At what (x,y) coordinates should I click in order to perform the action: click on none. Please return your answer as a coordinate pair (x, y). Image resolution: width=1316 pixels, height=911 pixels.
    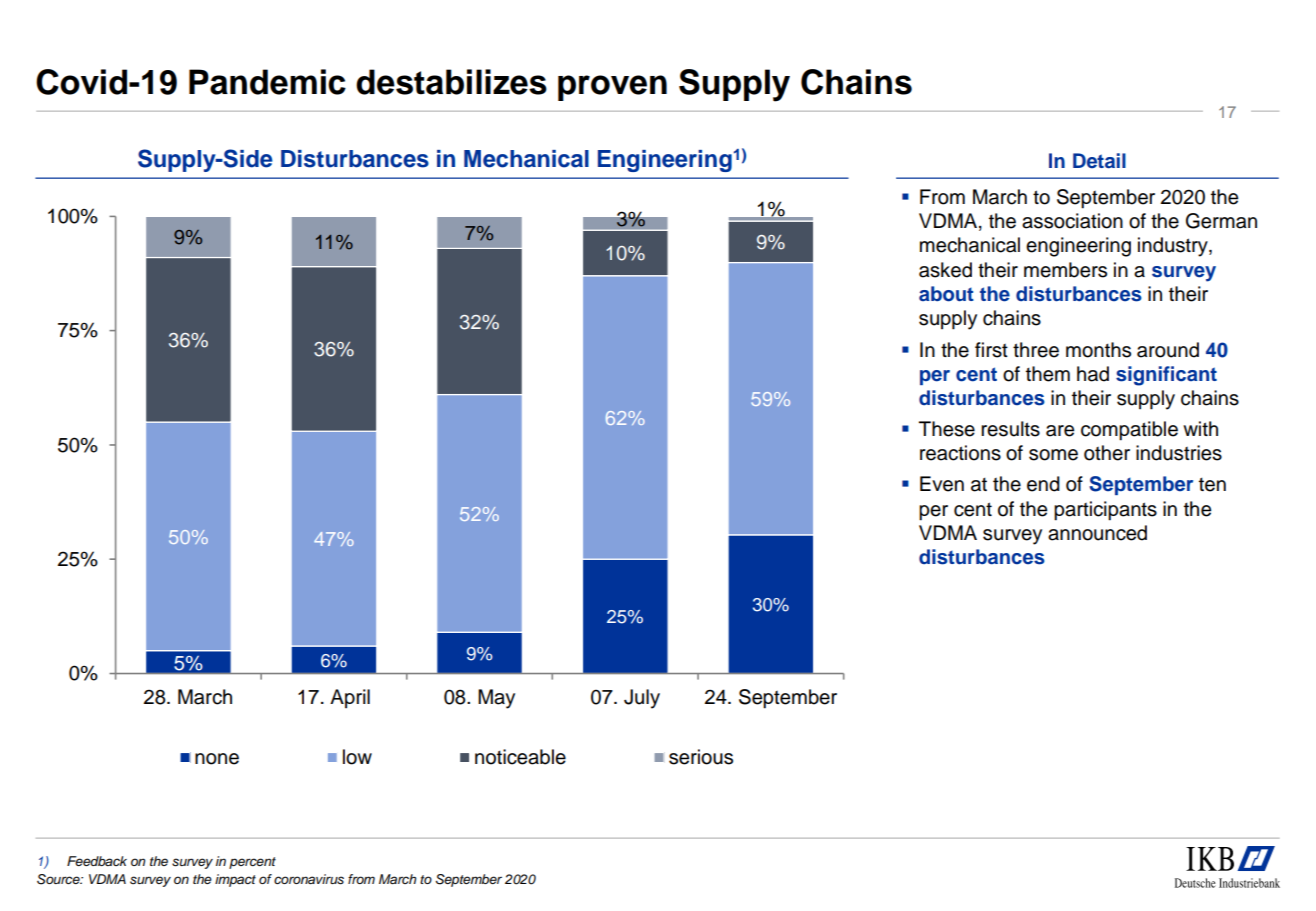
    Looking at the image, I should click on (217, 759).
